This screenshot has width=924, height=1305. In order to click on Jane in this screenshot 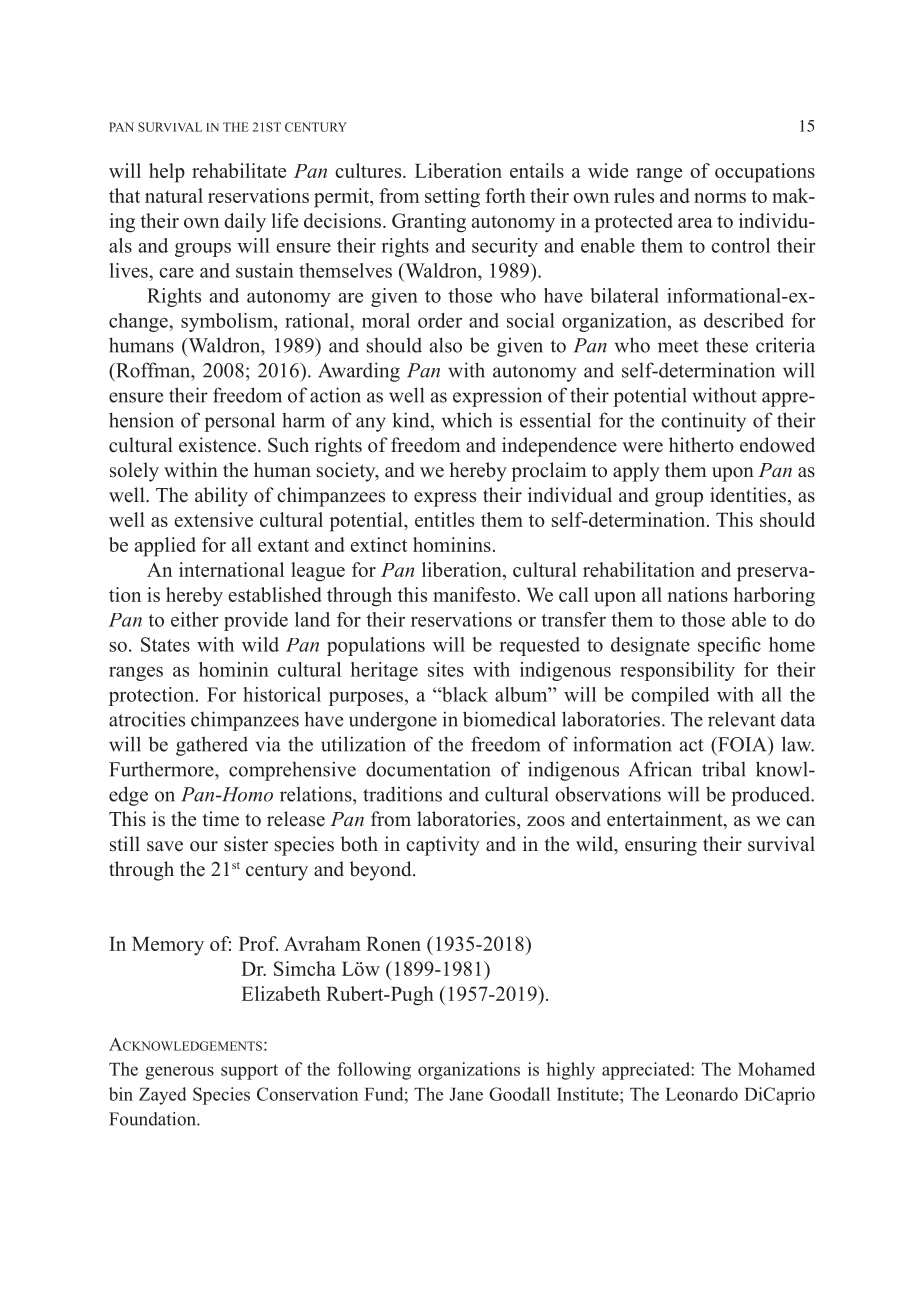, I will do `click(466, 1094)`.
